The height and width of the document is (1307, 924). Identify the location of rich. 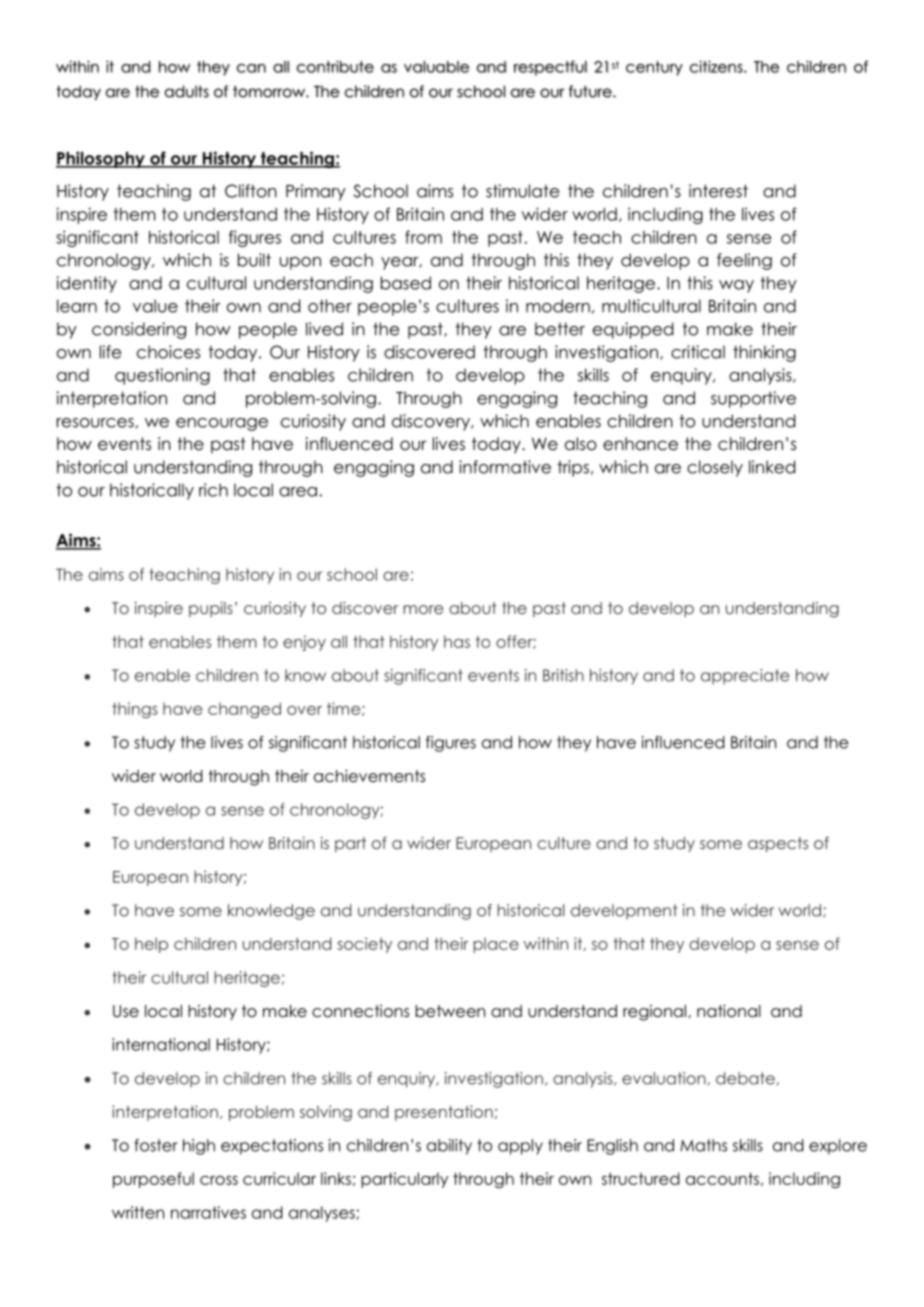
(213, 490).
